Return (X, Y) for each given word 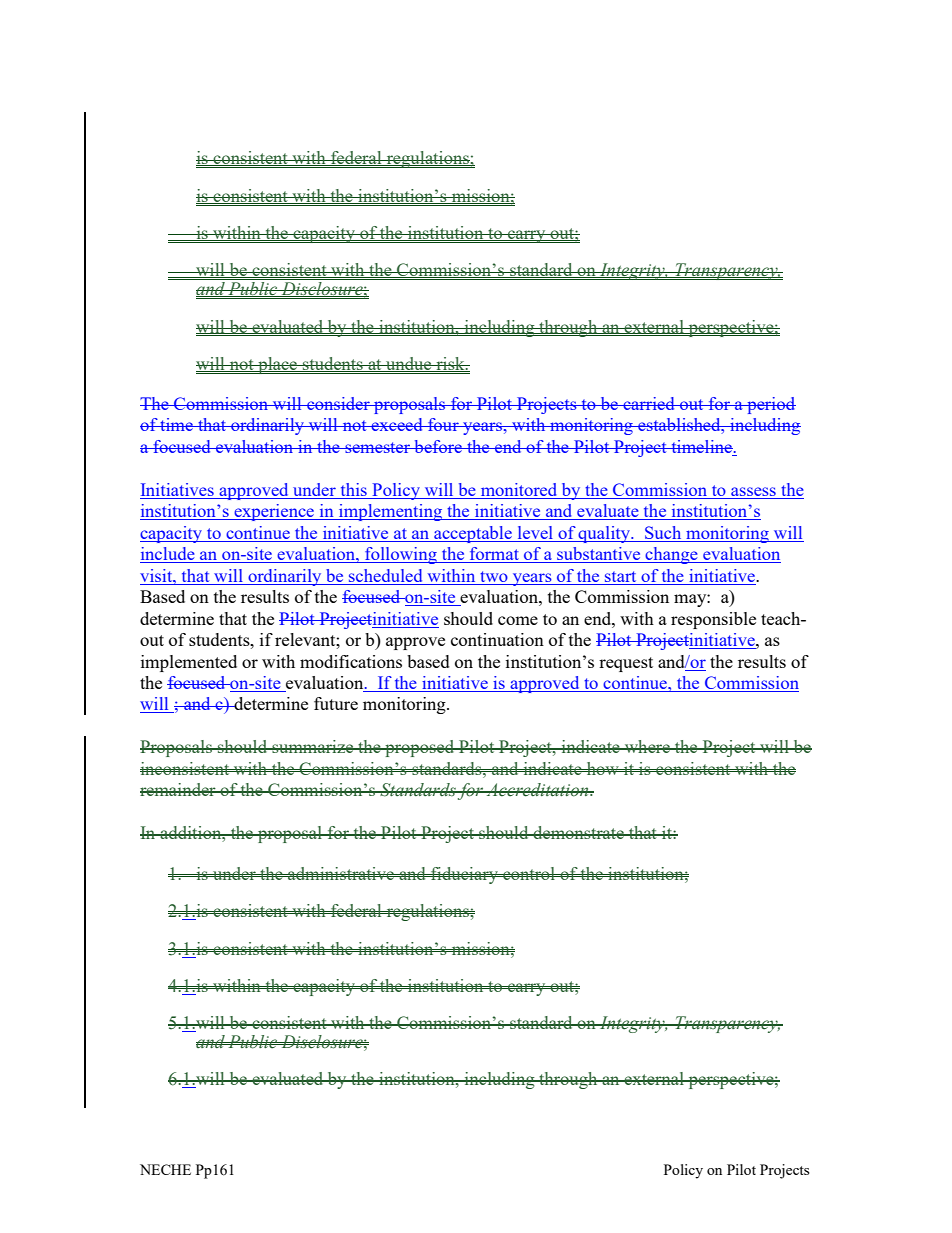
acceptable (473, 534)
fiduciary (464, 875)
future (336, 703)
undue (409, 364)
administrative (341, 873)
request (626, 664)
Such (663, 532)
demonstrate (578, 832)
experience (274, 512)
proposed (420, 748)
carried (649, 403)
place (278, 365)
